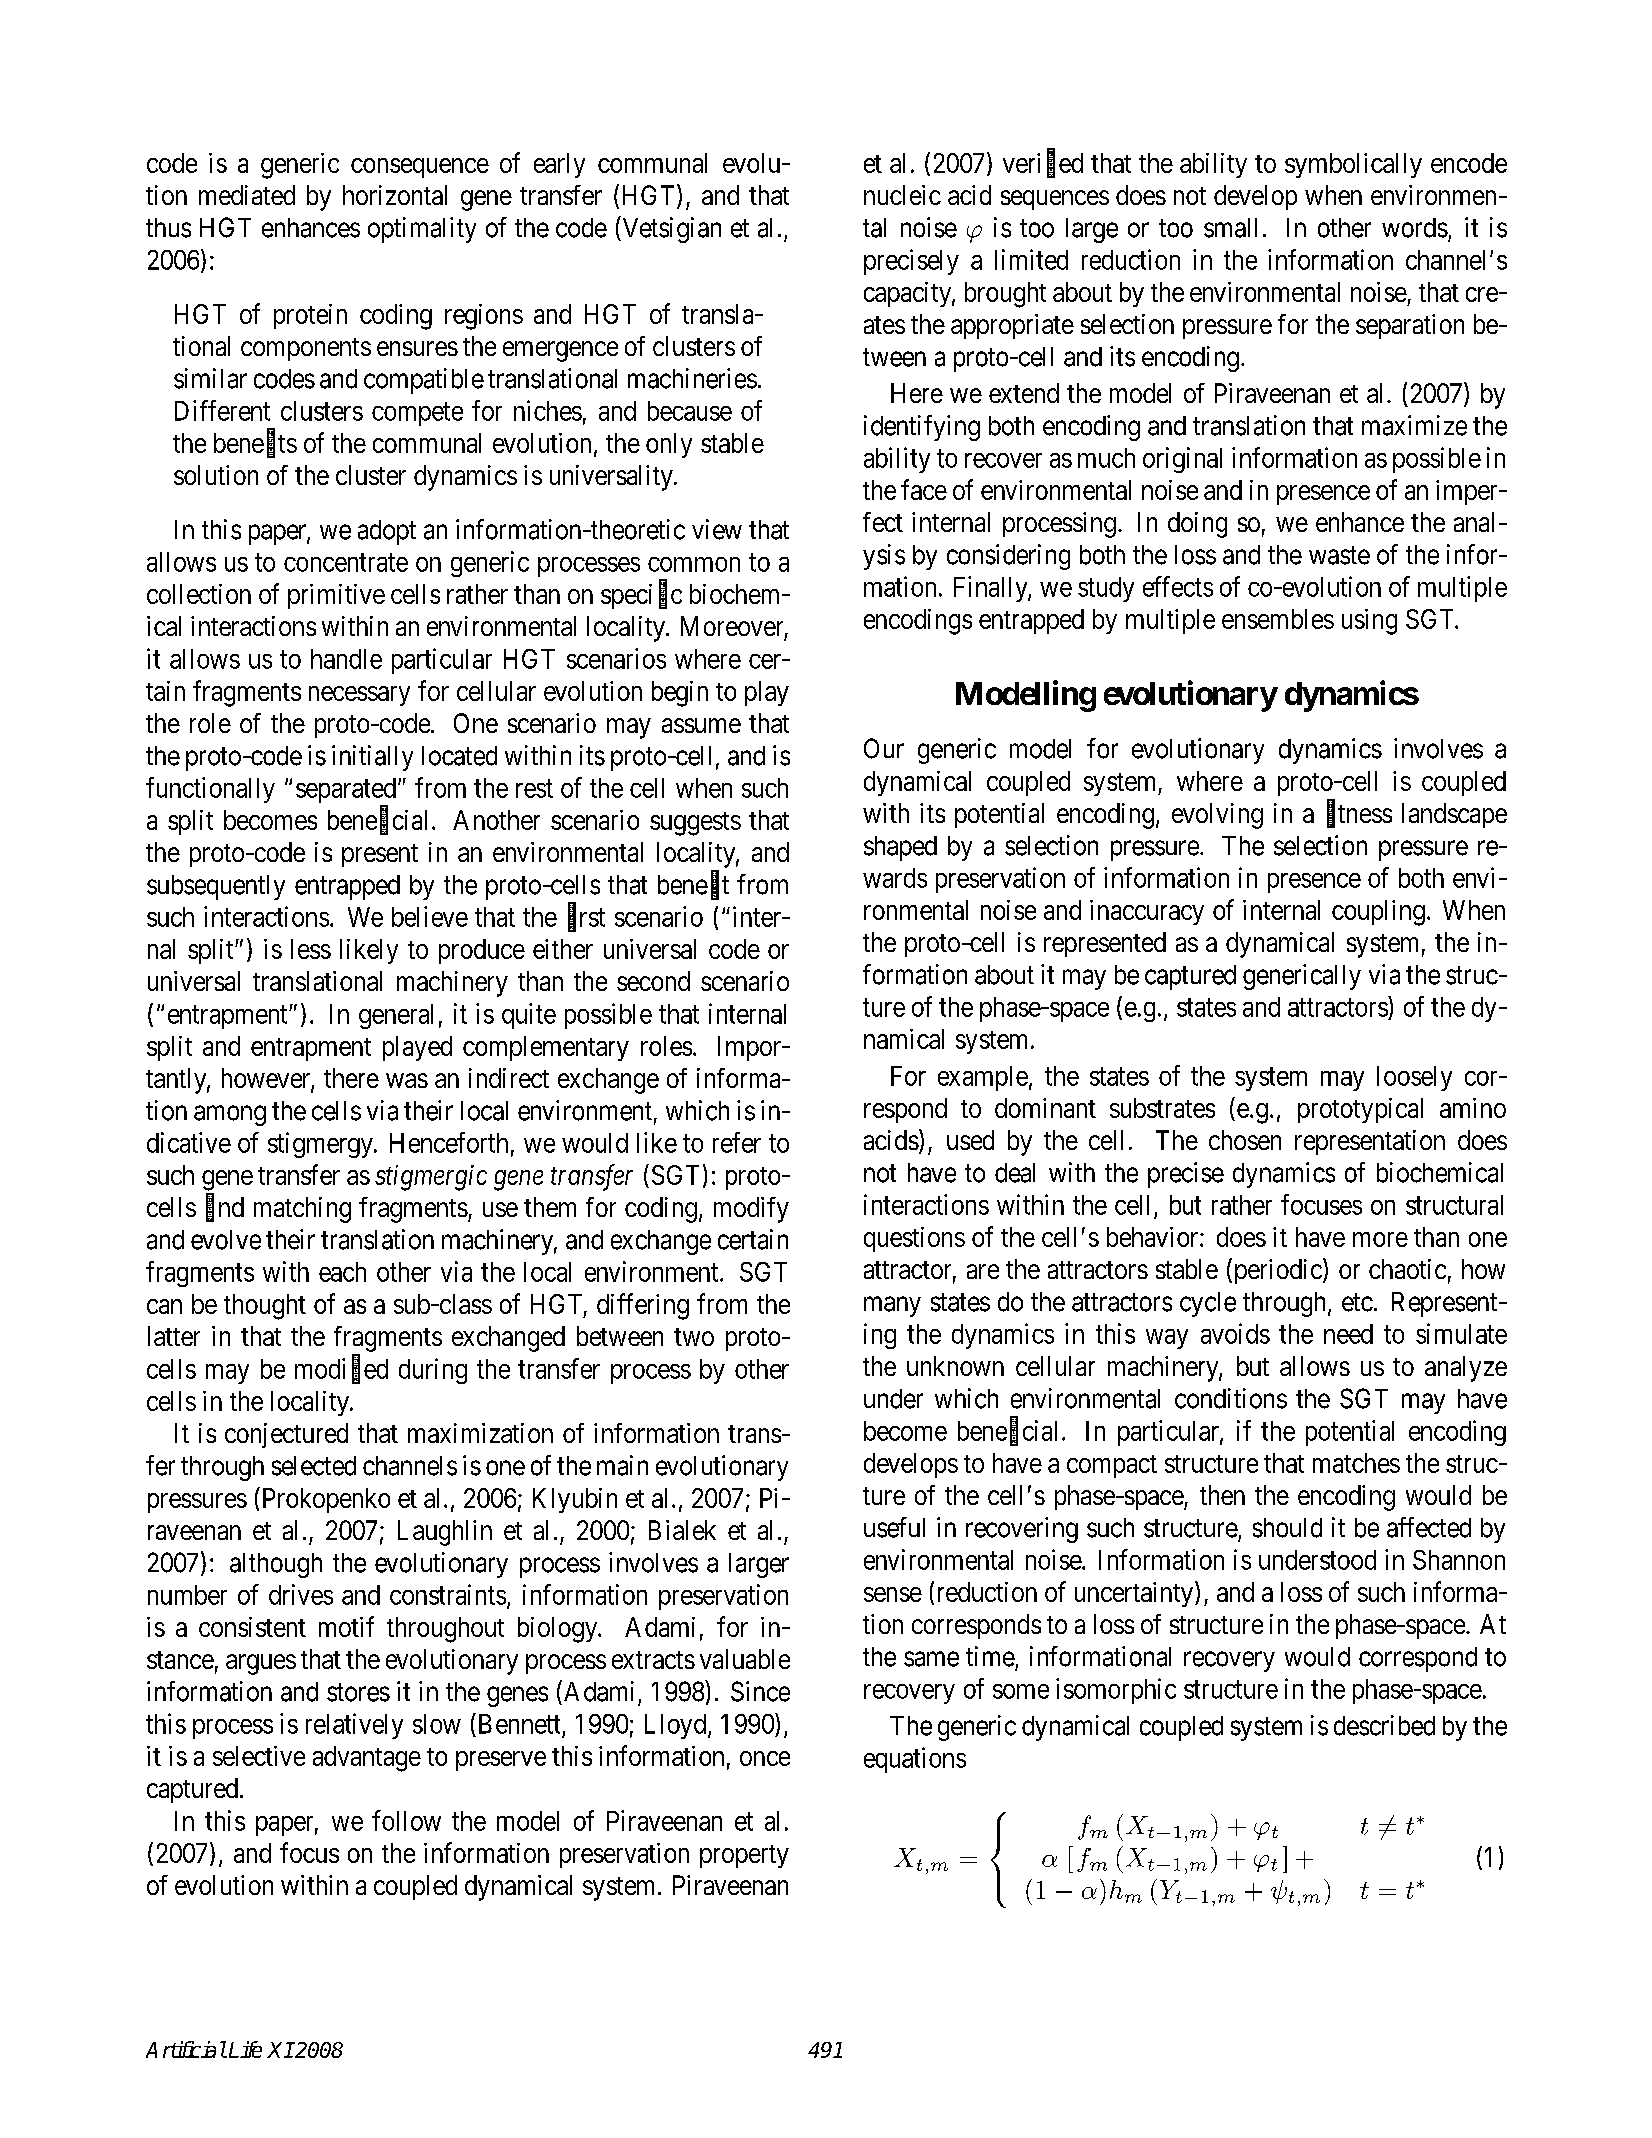 The width and height of the image is (1652, 2138). What do you see at coordinates (1245, 1140) in the image?
I see `chosen` at bounding box center [1245, 1140].
